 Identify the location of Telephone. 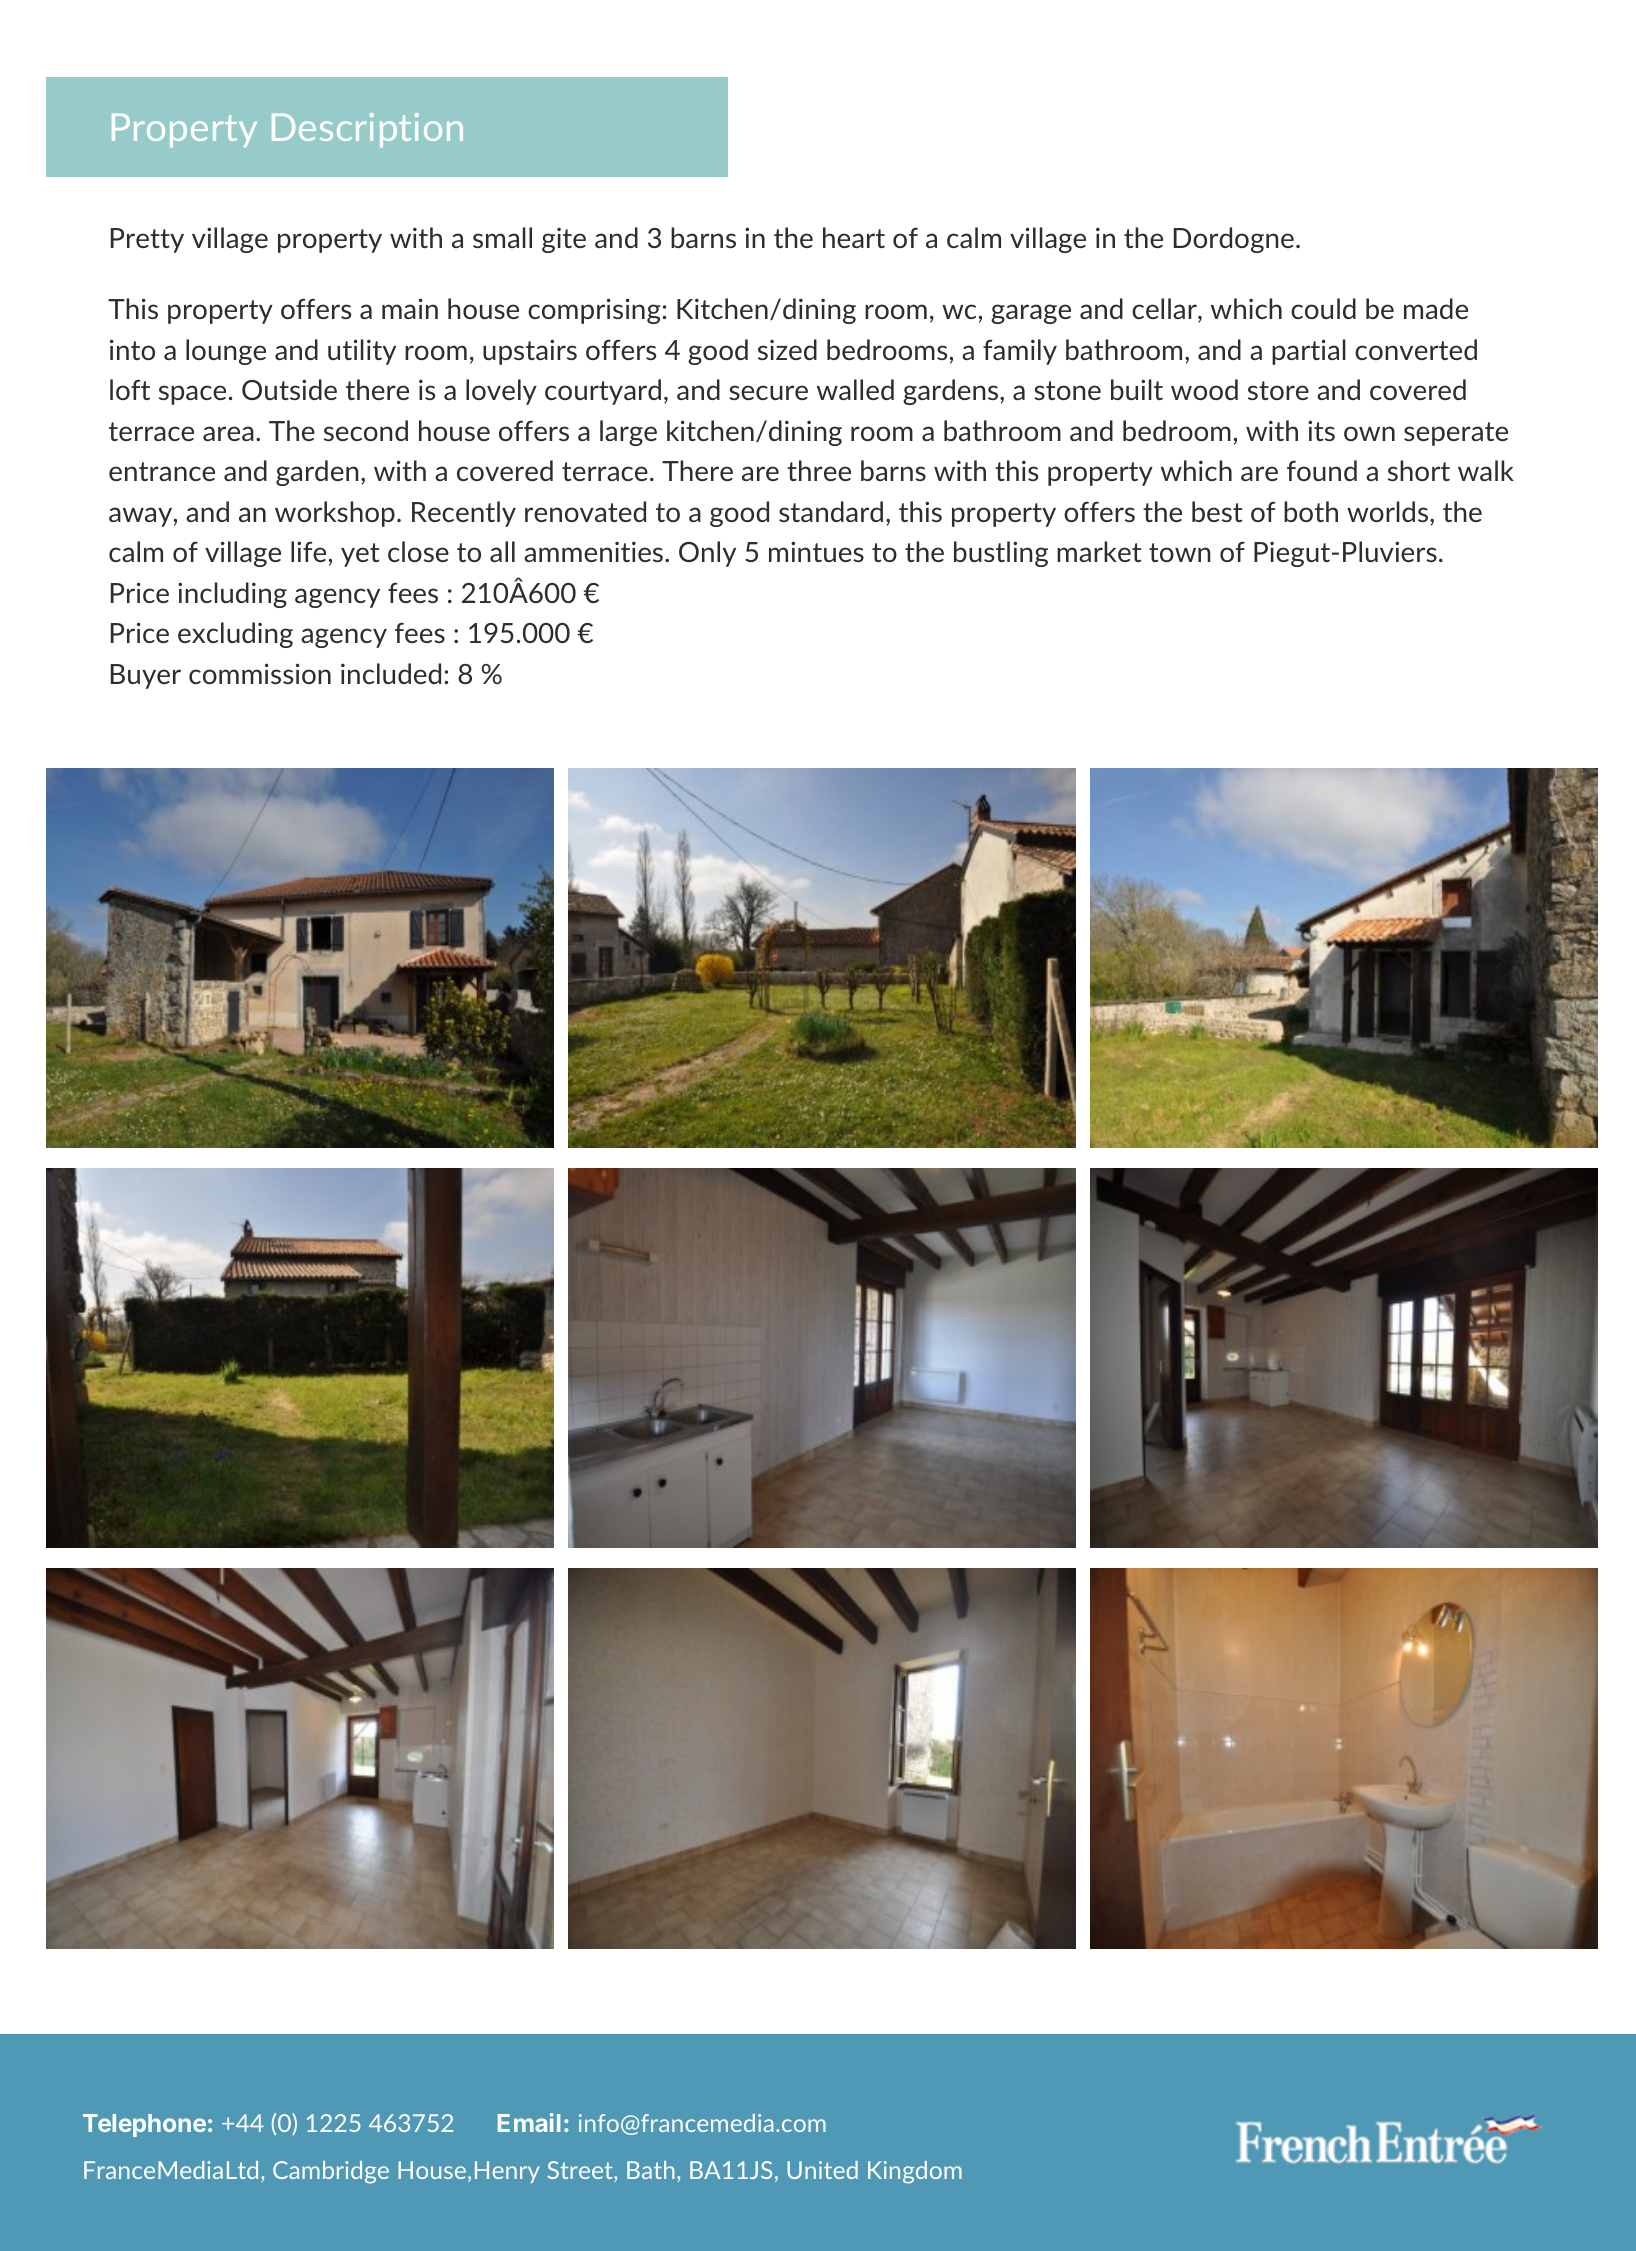
(144, 2125).
